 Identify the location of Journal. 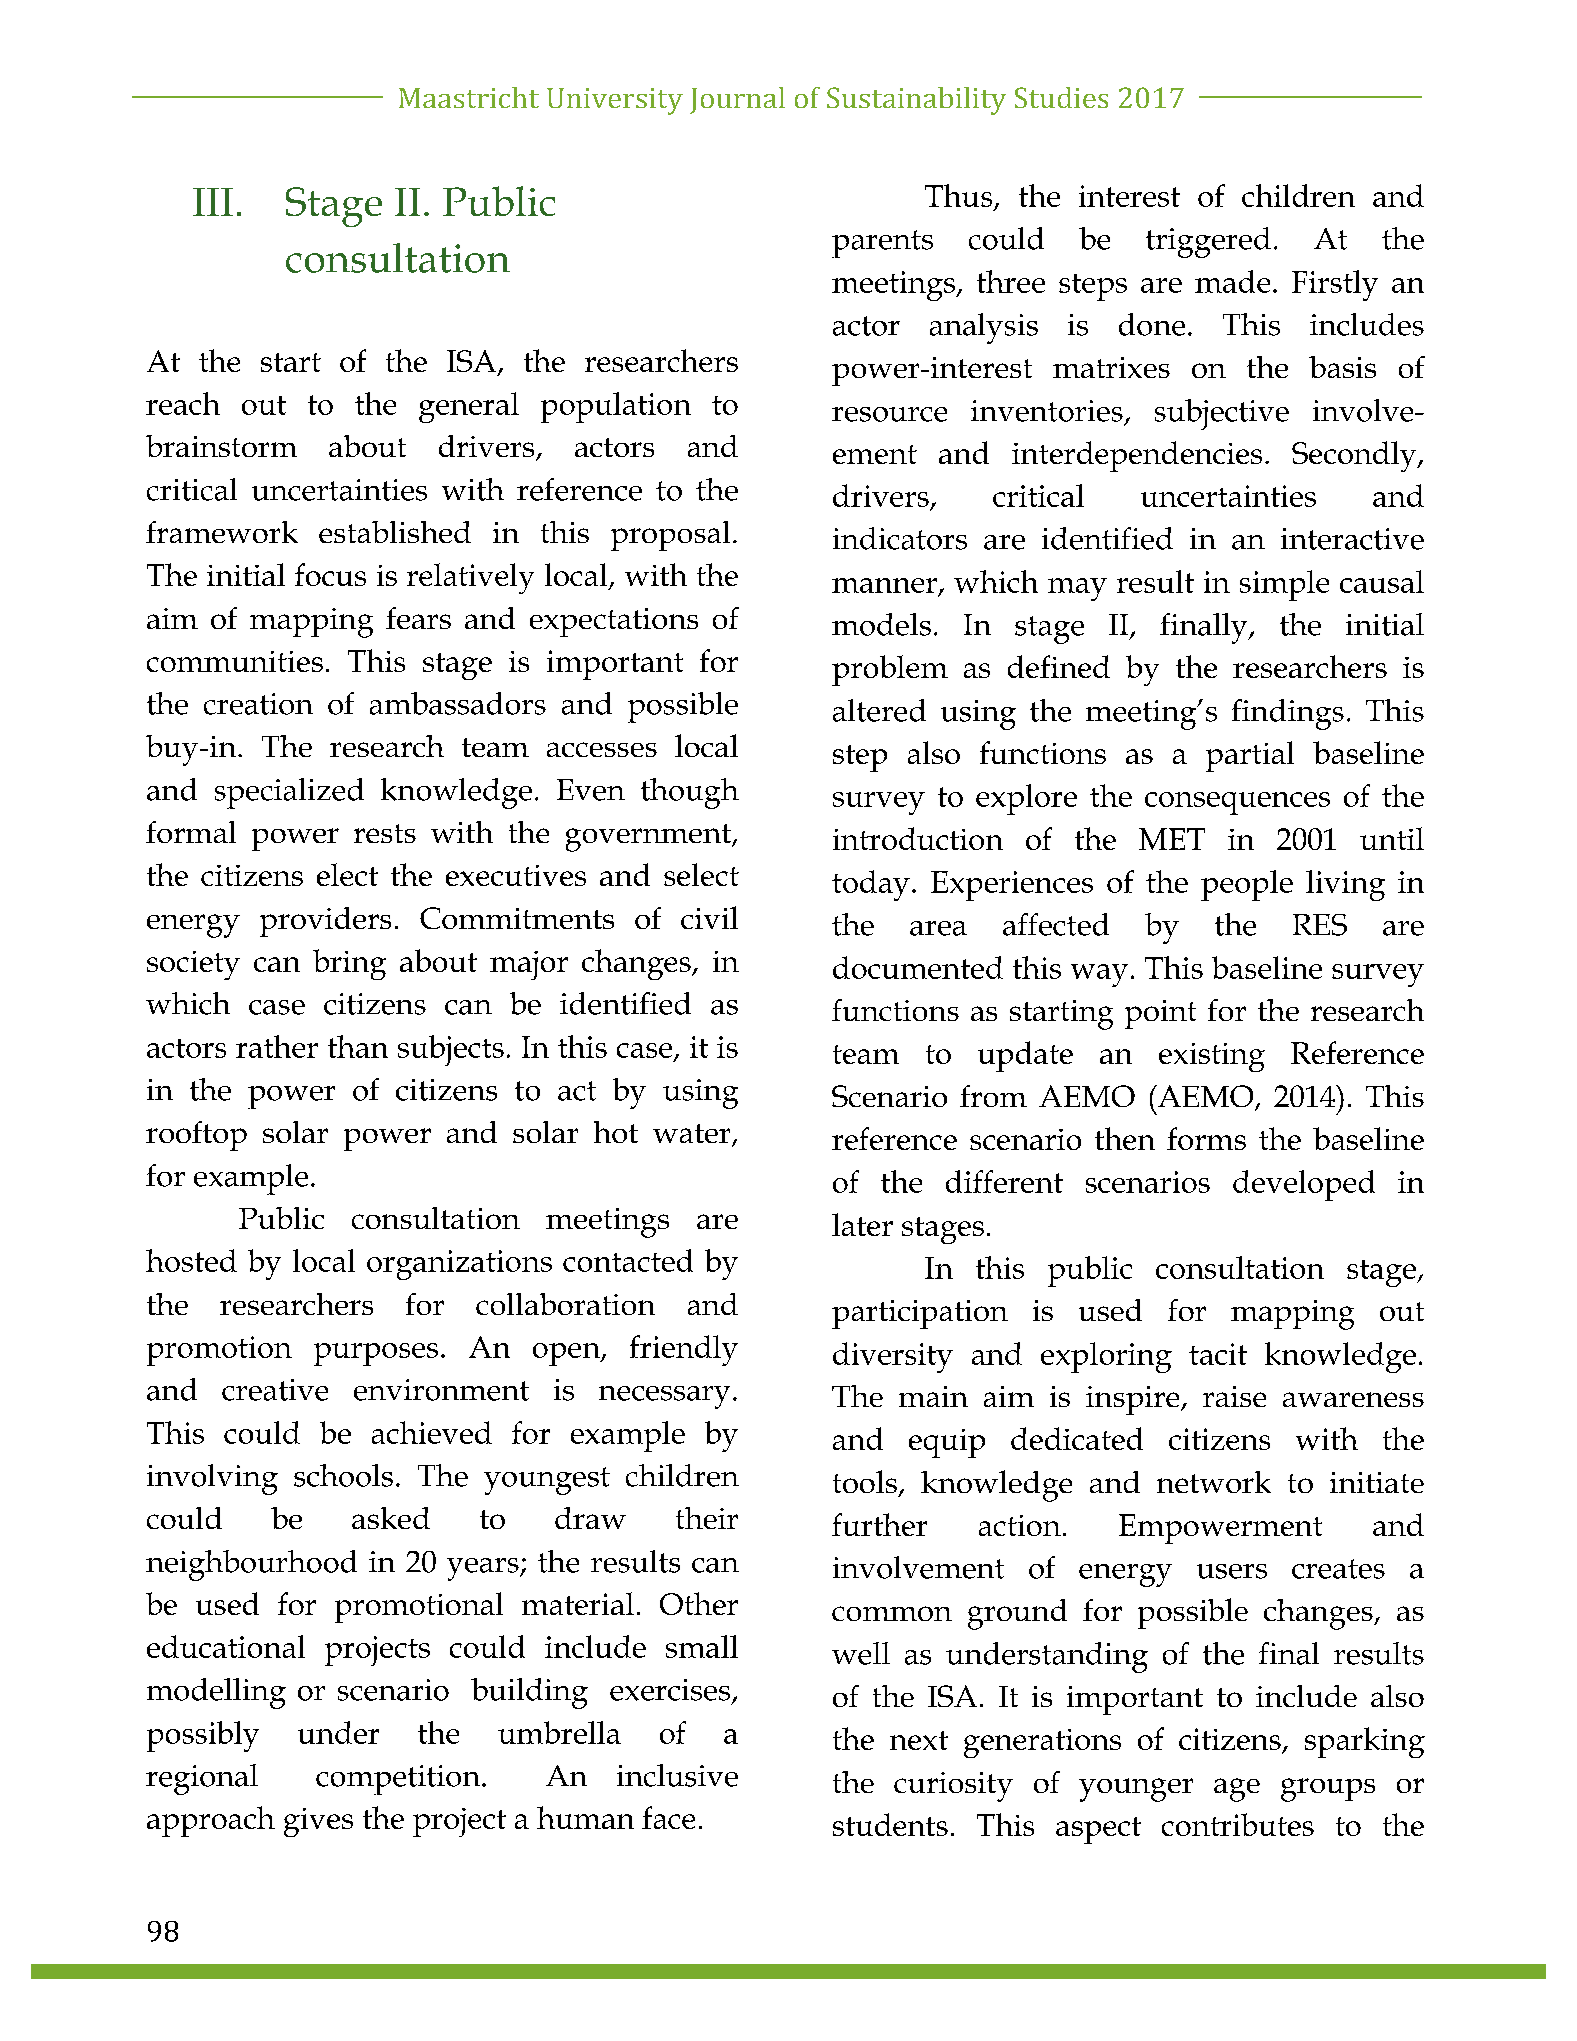
(737, 100).
